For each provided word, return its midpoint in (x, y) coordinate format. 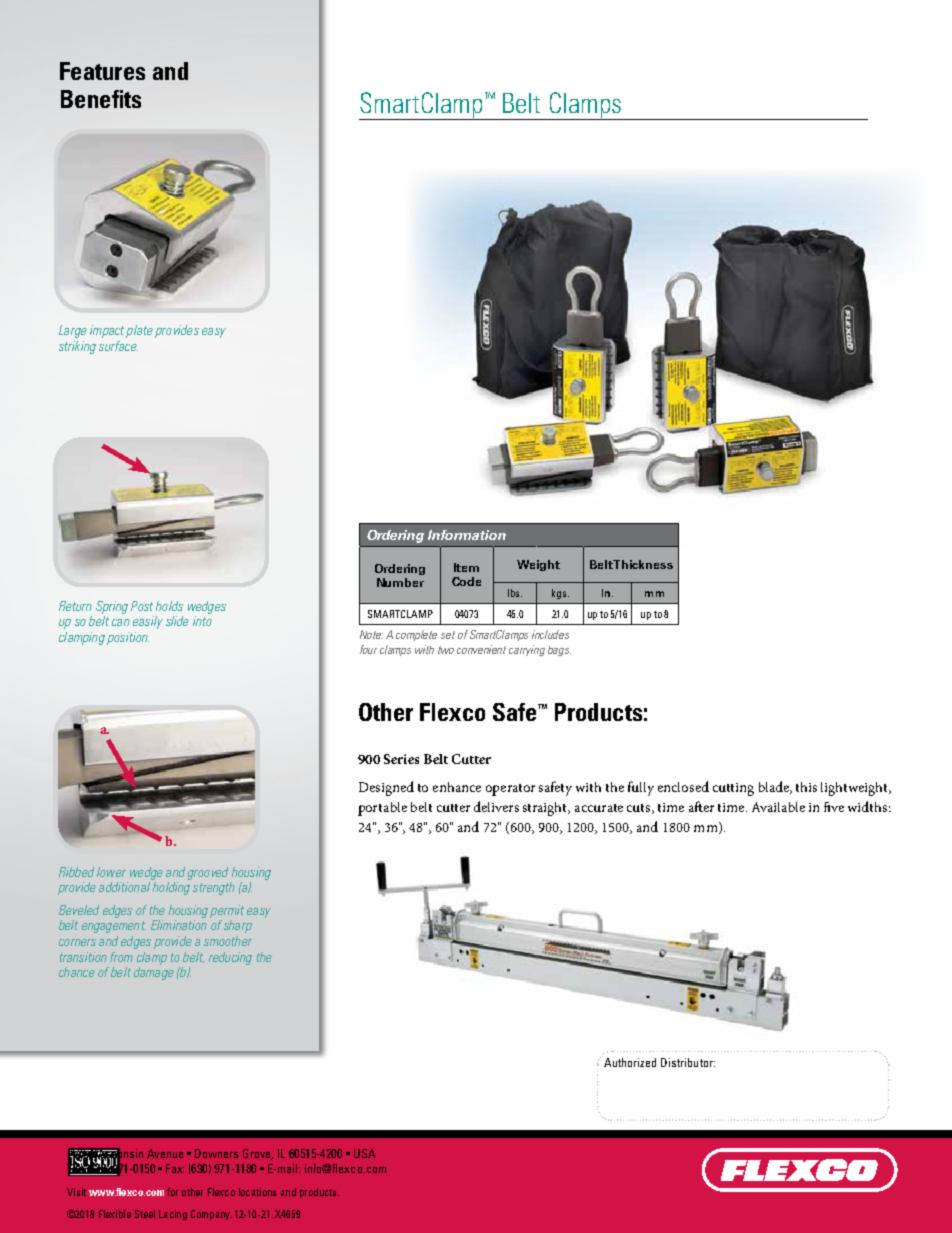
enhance (457, 787)
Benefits (101, 99)
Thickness (643, 564)
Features (102, 71)
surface (118, 346)
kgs (560, 594)
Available (778, 807)
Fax (175, 1168)
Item (466, 567)
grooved (208, 873)
